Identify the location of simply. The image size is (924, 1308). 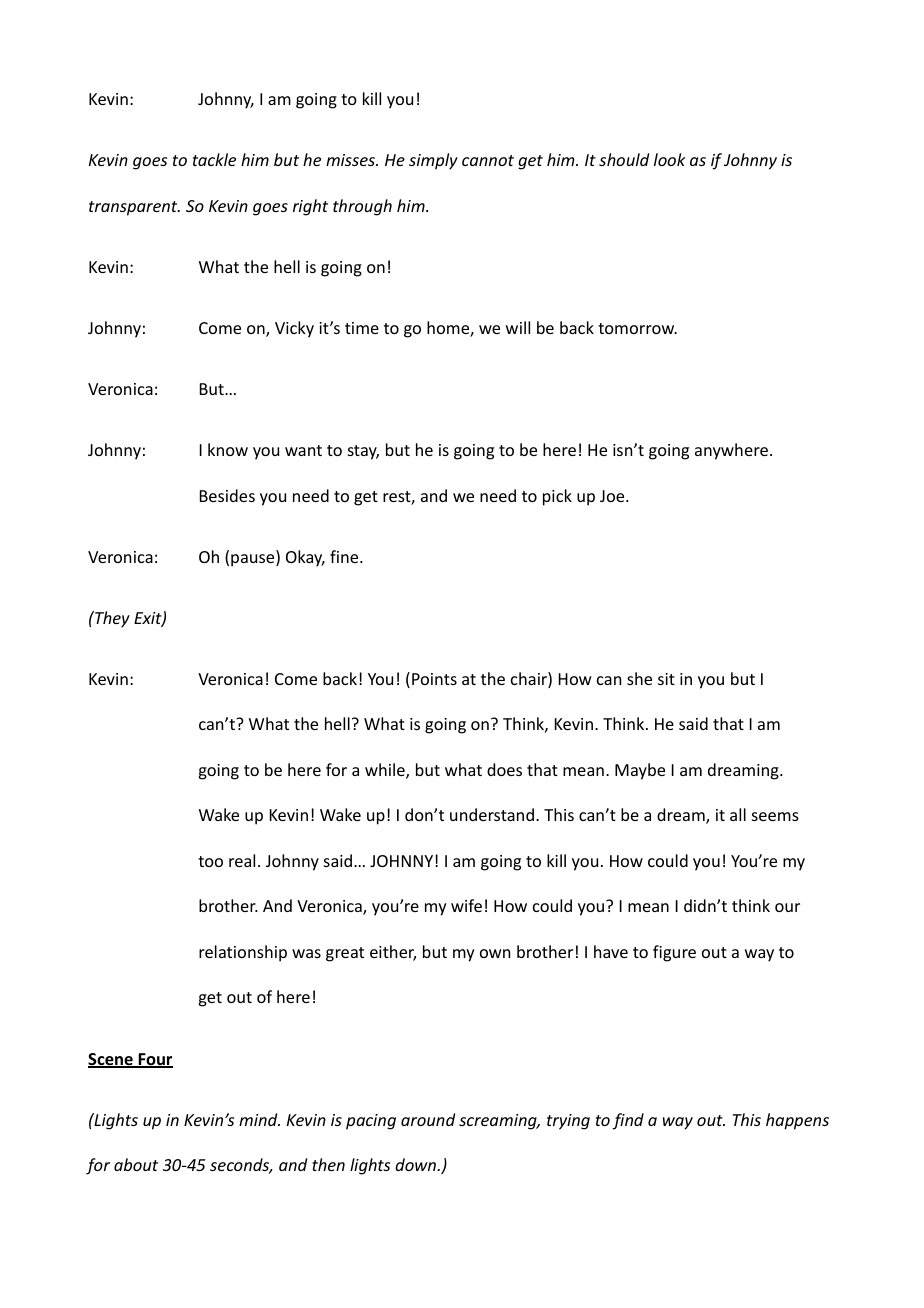
(433, 161).
